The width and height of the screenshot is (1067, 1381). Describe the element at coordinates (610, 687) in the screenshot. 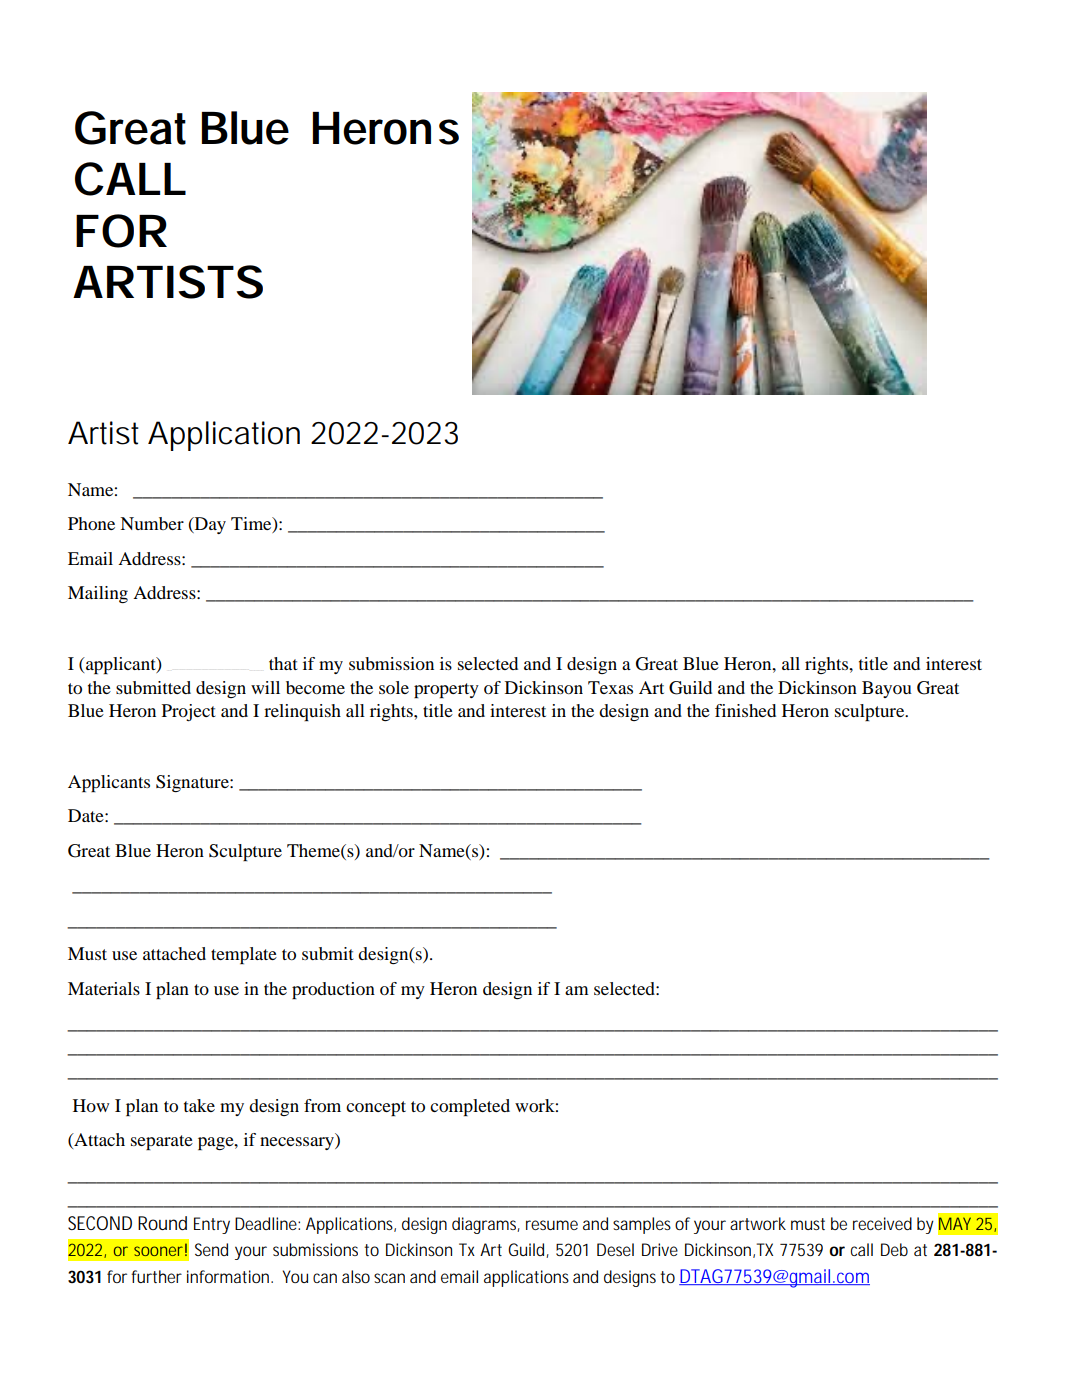

I see `Texas` at that location.
